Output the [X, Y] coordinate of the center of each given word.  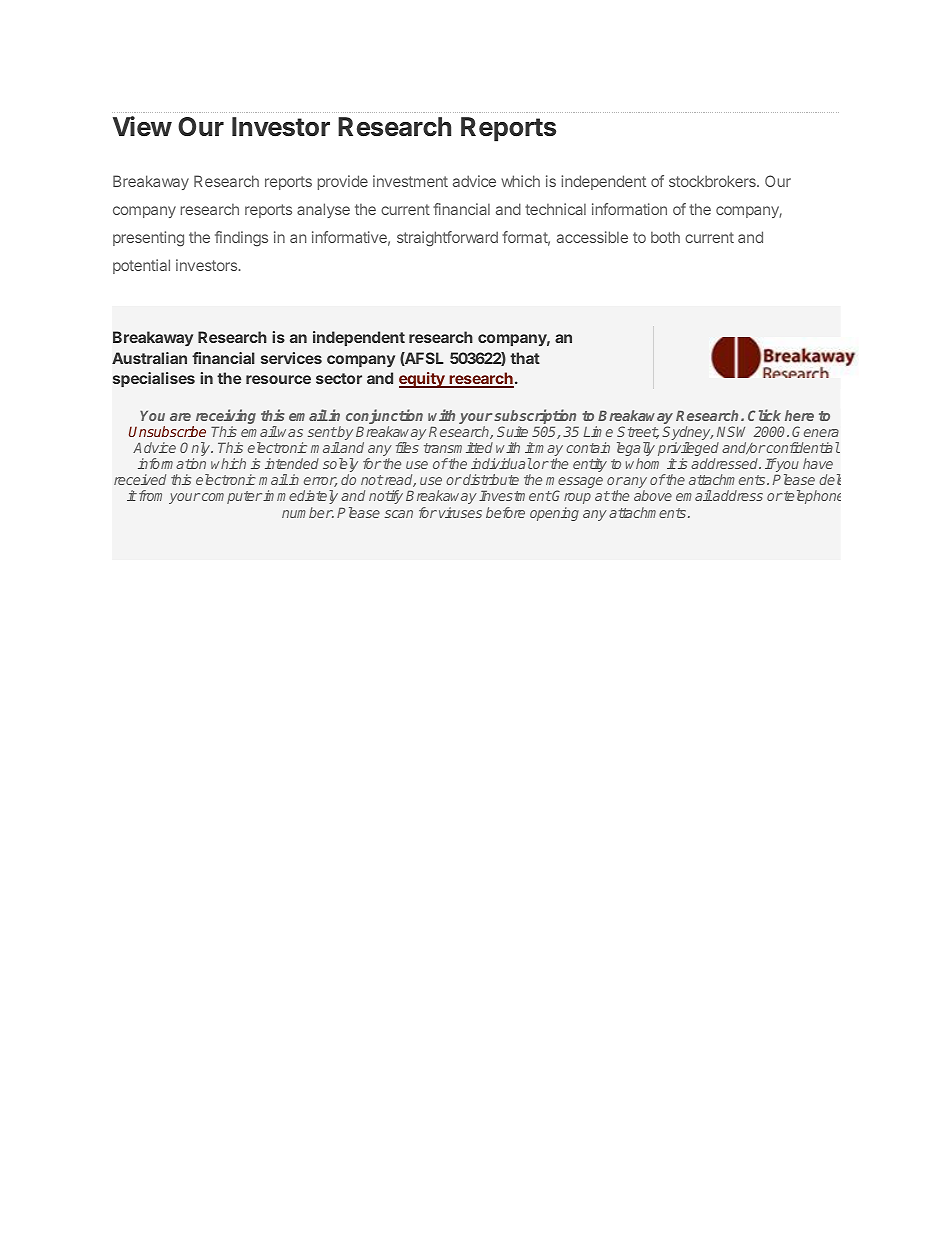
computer [232, 497]
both [665, 237]
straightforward [447, 239]
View [142, 126]
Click [764, 415]
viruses [460, 512]
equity [423, 380]
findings [241, 239]
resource [278, 379]
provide [343, 182]
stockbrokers [713, 181]
